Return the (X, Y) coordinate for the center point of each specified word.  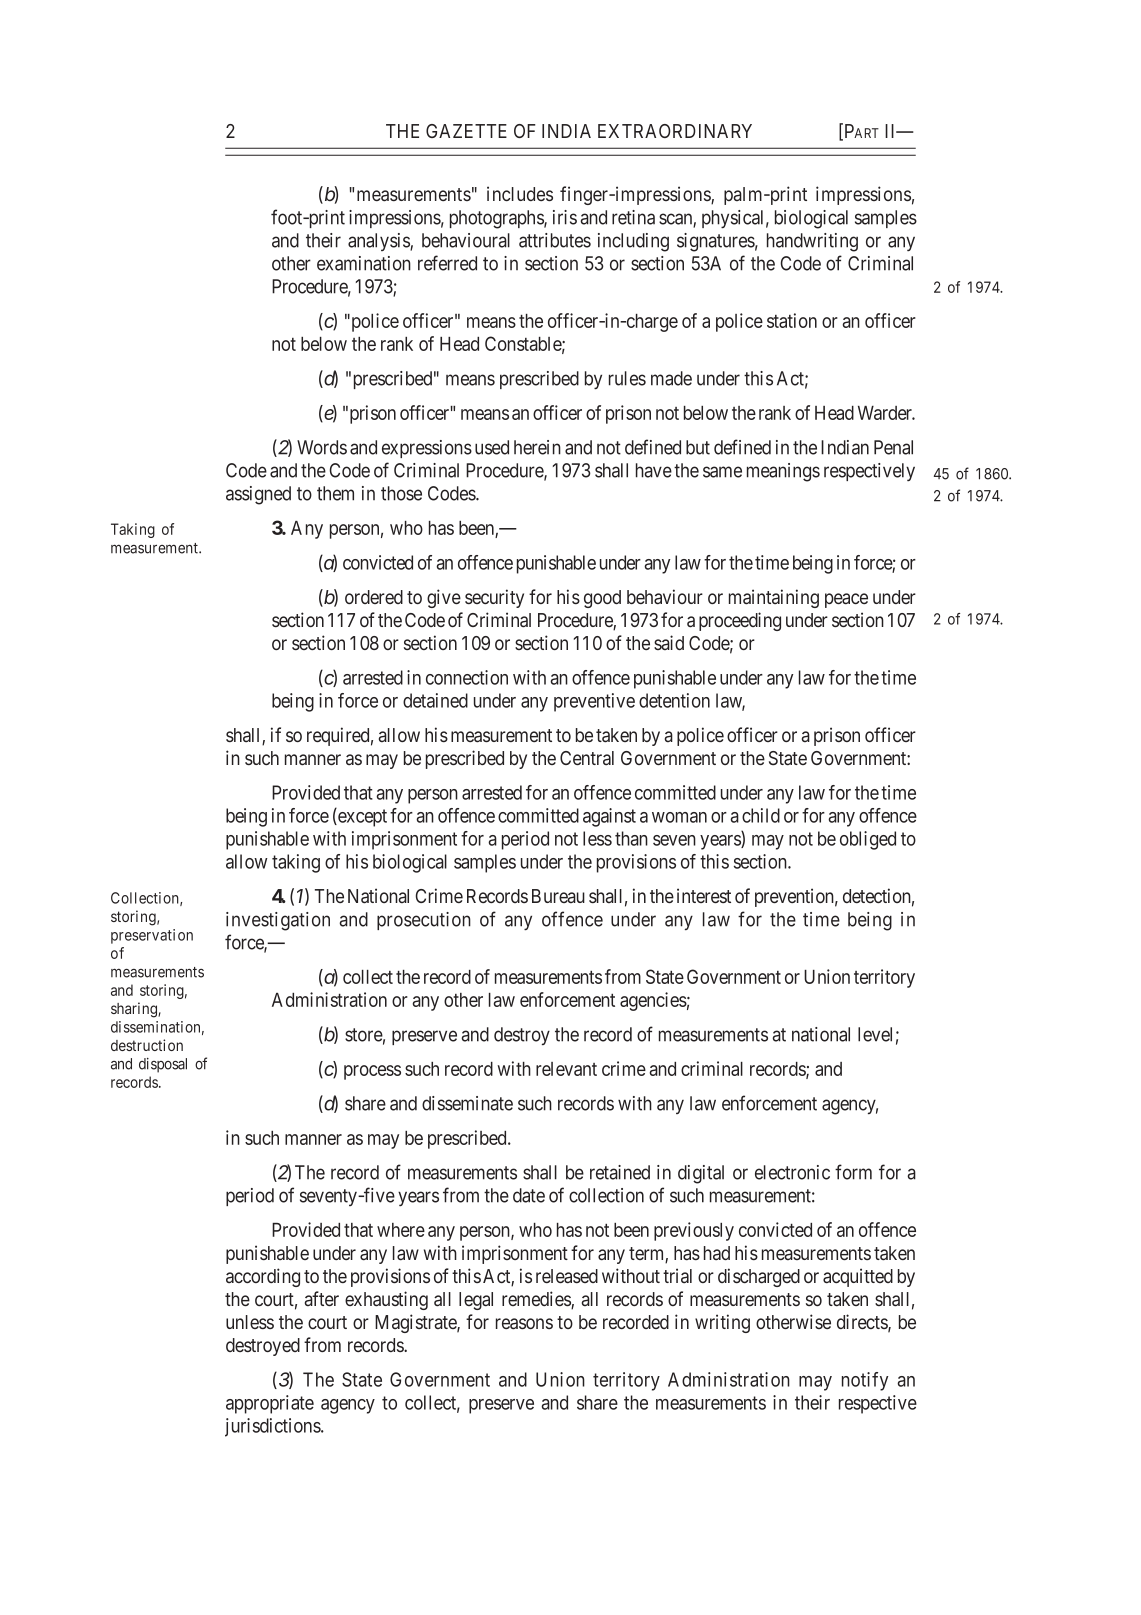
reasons (524, 1324)
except (361, 818)
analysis (379, 242)
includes (520, 193)
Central (587, 758)
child (761, 815)
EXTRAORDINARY (675, 131)
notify (865, 1381)
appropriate (270, 1404)
